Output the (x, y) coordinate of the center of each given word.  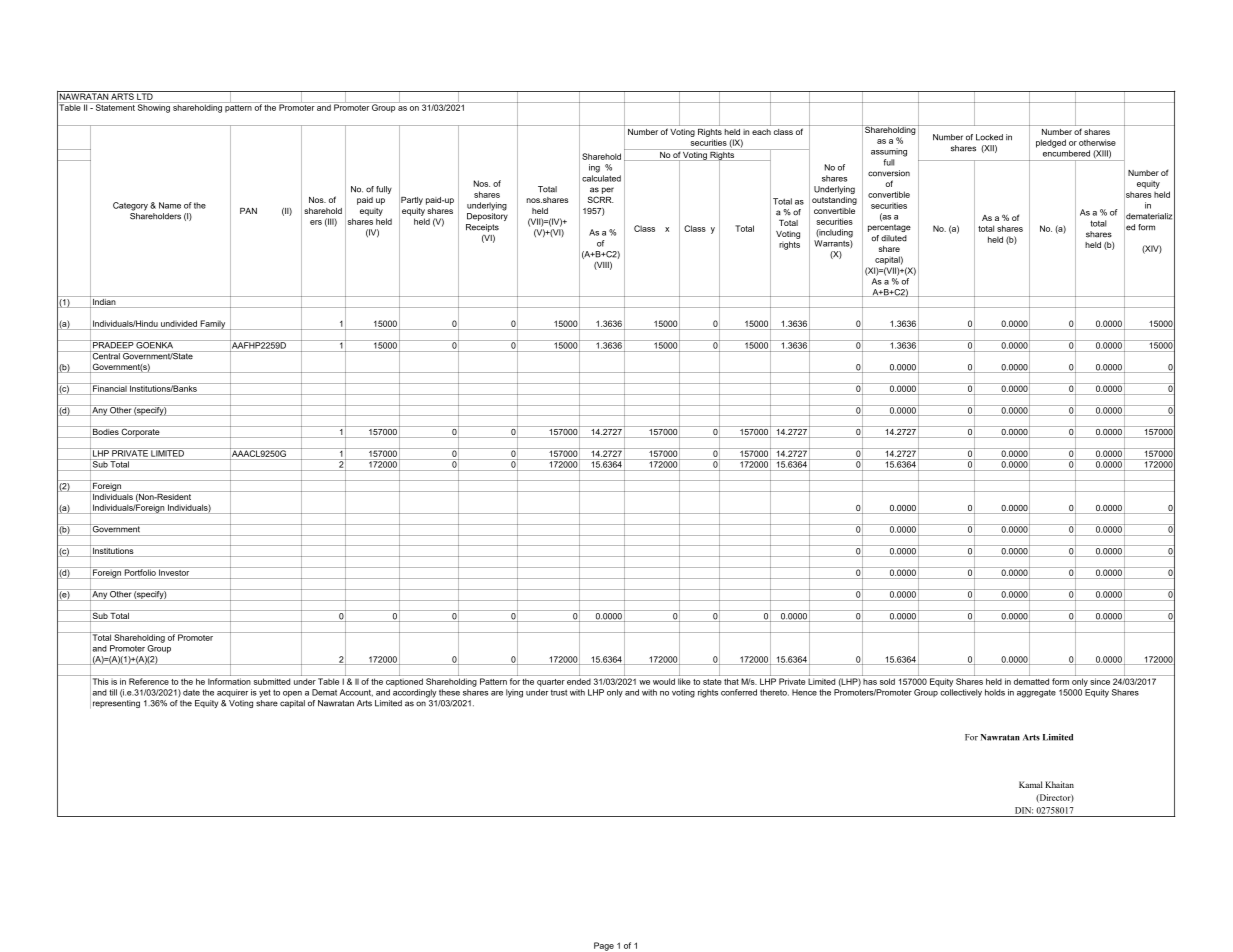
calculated (601, 178)
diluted (894, 238)
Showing (154, 107)
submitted (272, 681)
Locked (989, 137)
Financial (110, 387)
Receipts (482, 228)
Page (604, 946)
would (664, 681)
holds (995, 692)
